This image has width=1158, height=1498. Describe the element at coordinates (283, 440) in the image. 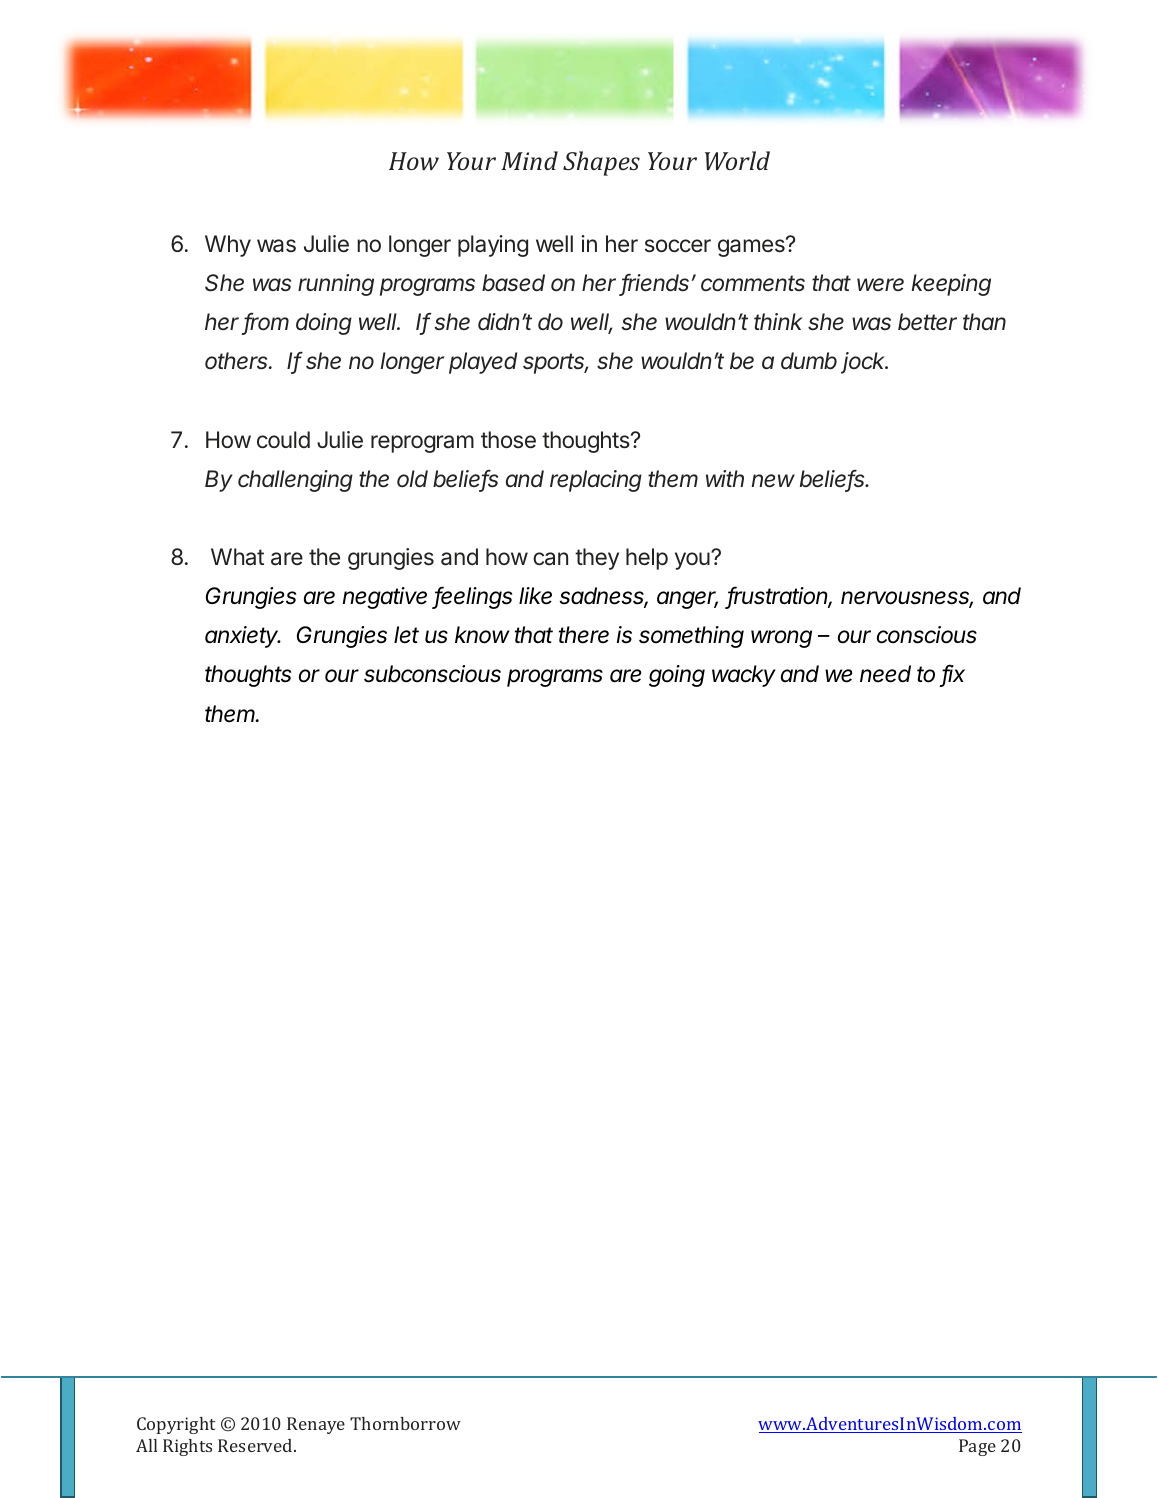

I see `could` at that location.
